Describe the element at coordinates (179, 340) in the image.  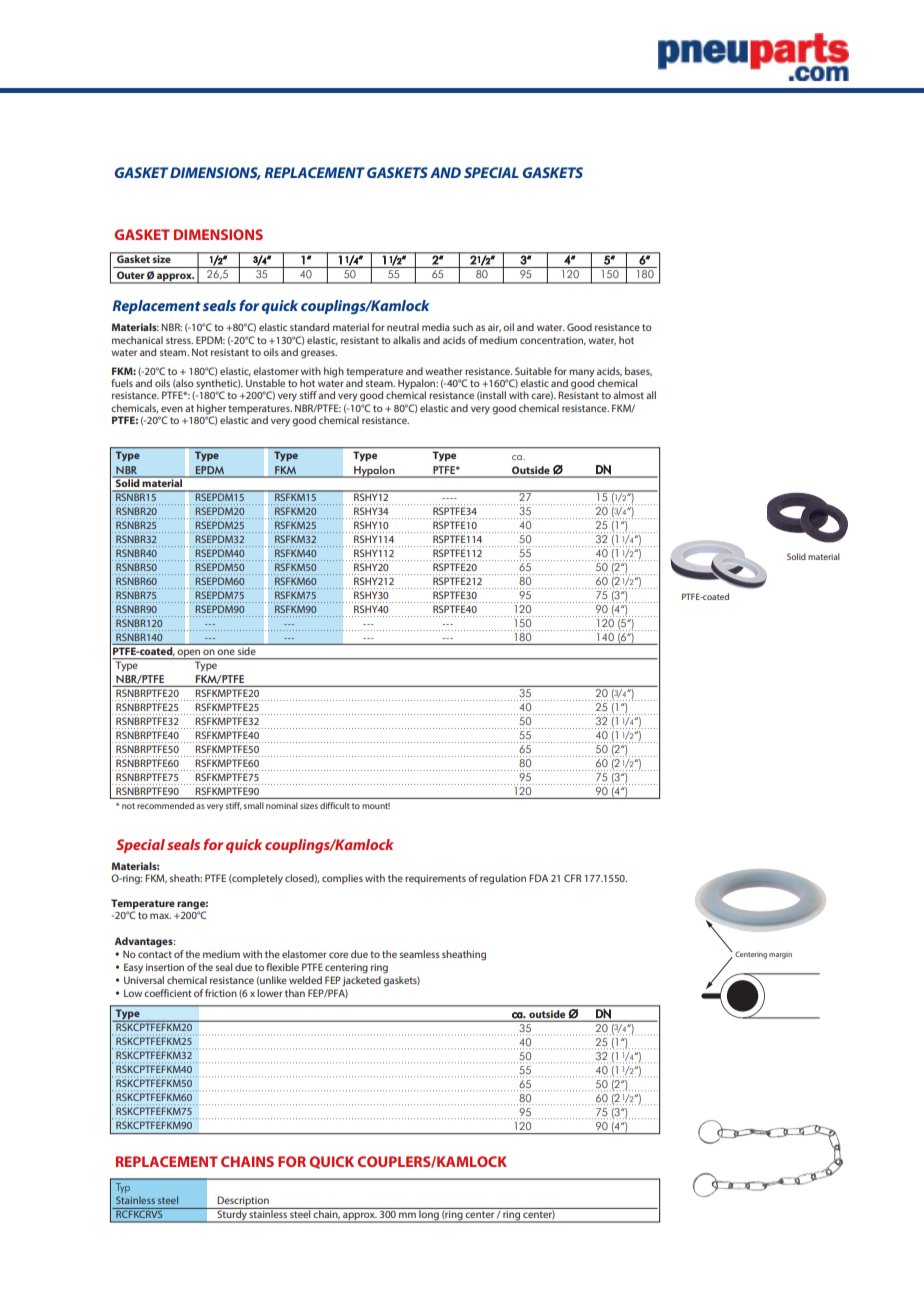
I see `stress` at that location.
